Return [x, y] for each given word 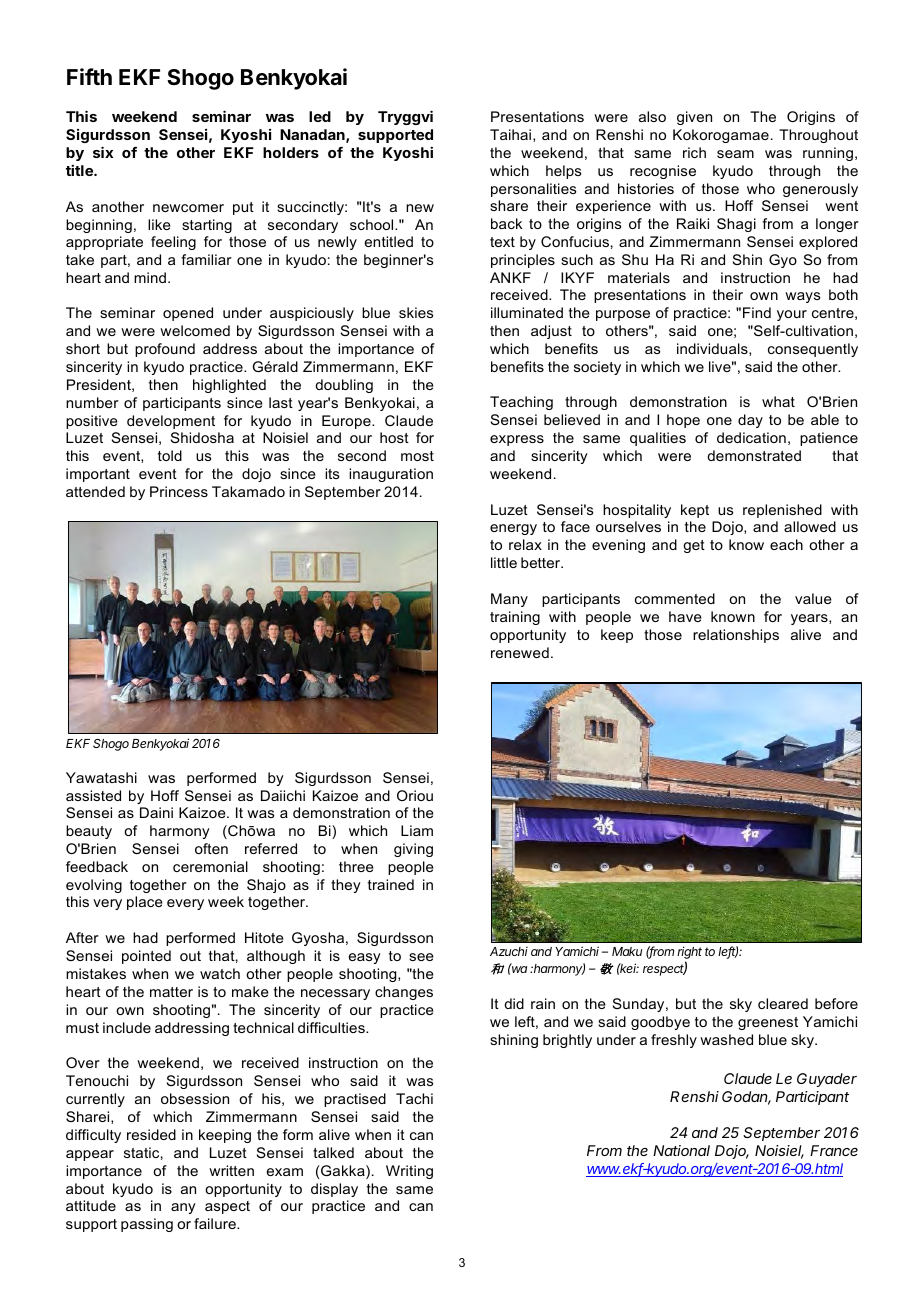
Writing [409, 1172]
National [681, 1150]
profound [165, 350]
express [517, 440]
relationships [736, 636]
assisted [93, 795]
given [694, 118]
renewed [520, 652]
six [103, 152]
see [421, 957]
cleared [783, 1003]
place [145, 903]
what [778, 401]
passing [147, 1225]
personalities [533, 190]
